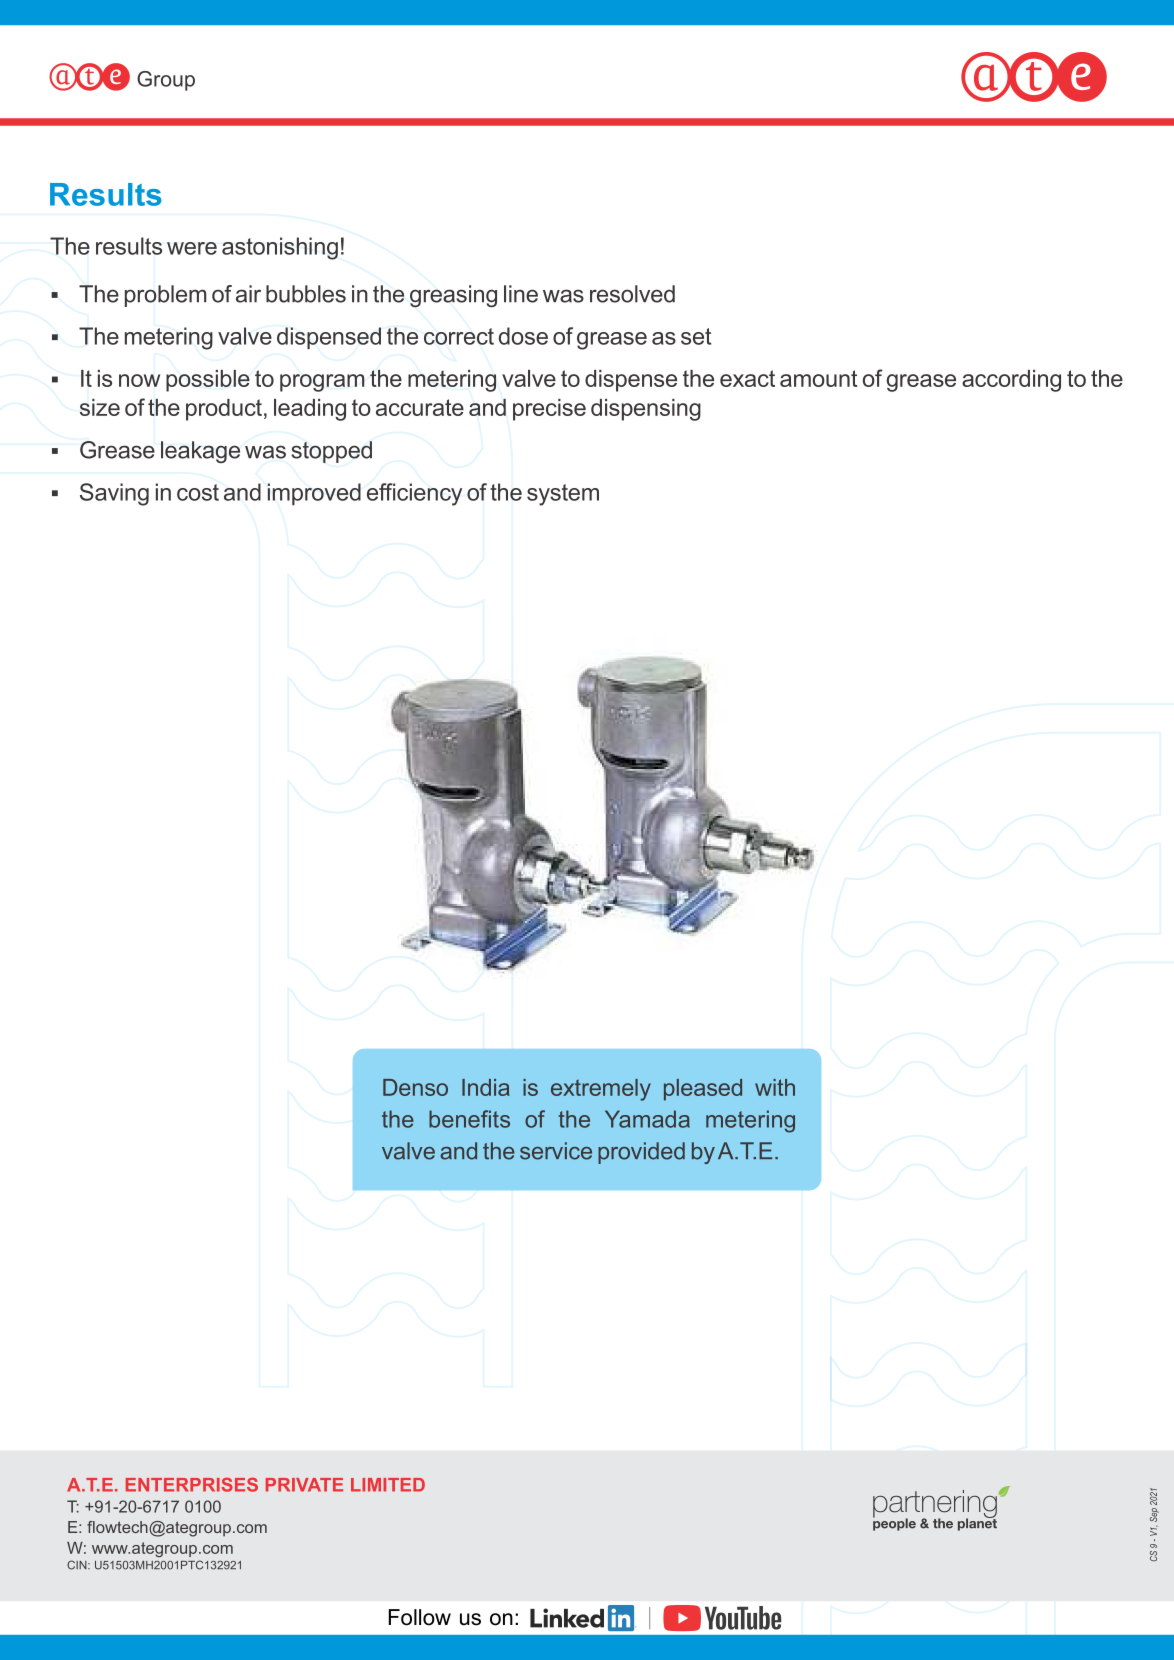  What do you see at coordinates (818, 378) in the document?
I see `amount` at bounding box center [818, 378].
